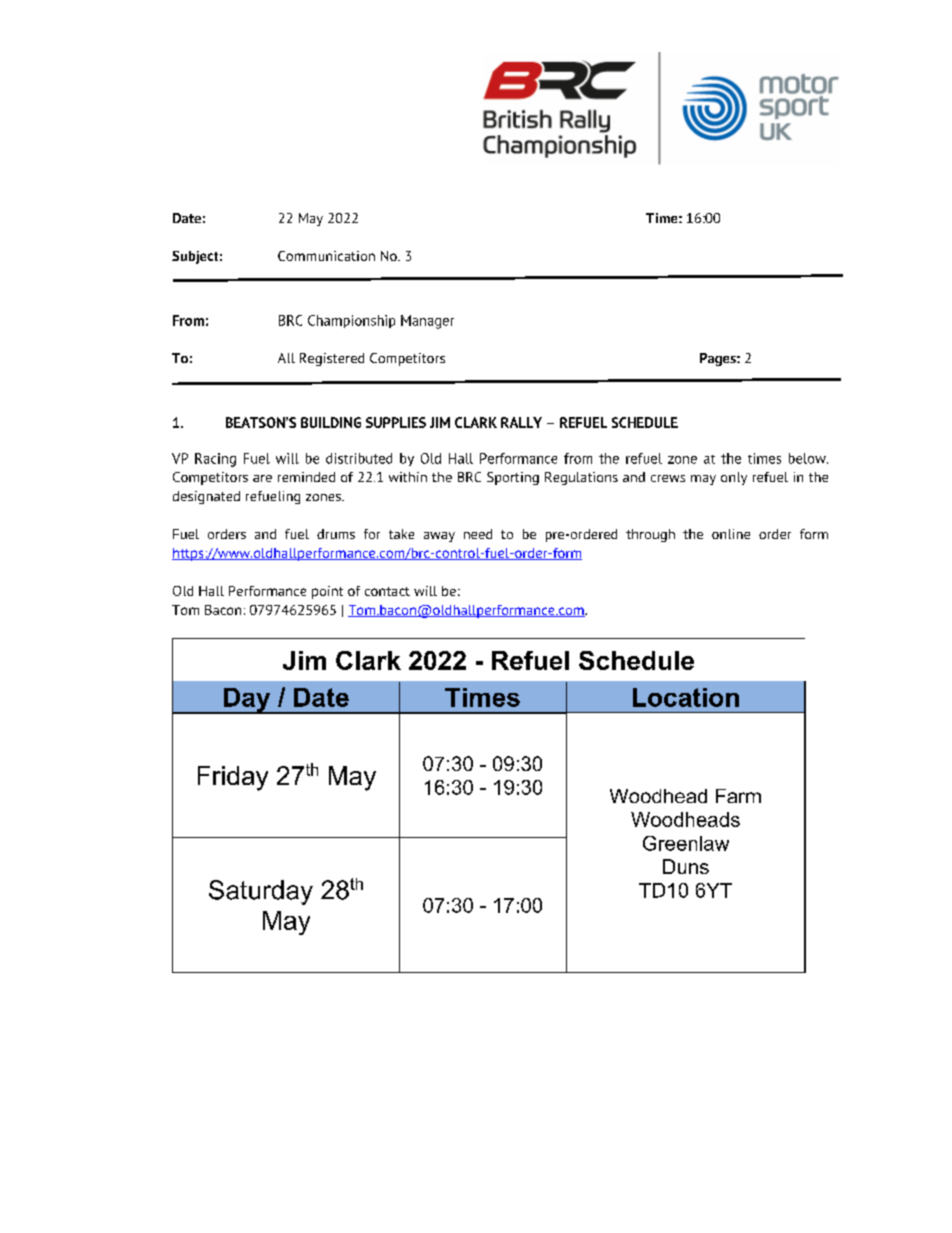 Image resolution: width=952 pixels, height=1233 pixels. What do you see at coordinates (261, 892) in the screenshot?
I see `Saturday` at bounding box center [261, 892].
